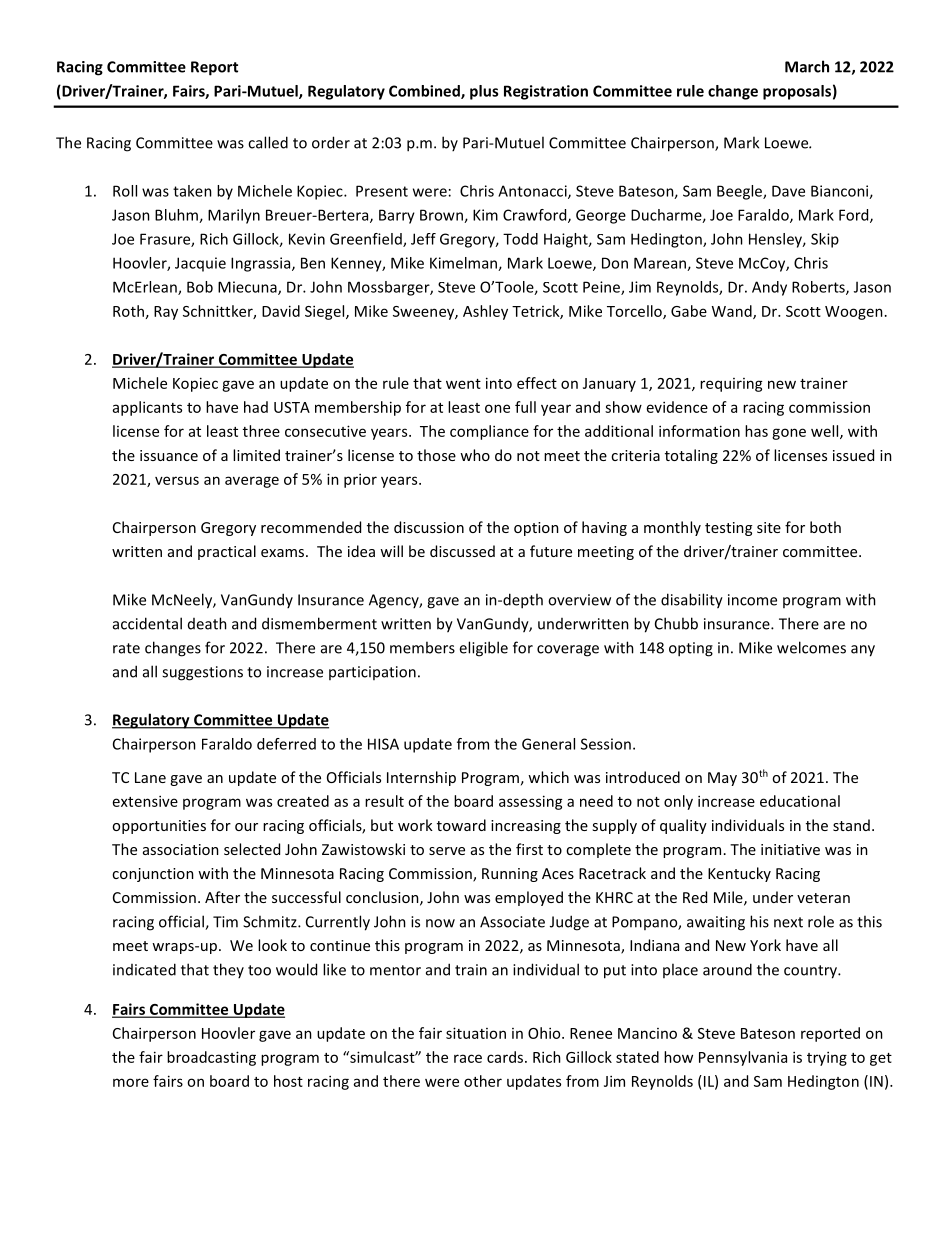  Describe the element at coordinates (286, 744) in the screenshot. I see `deferred` at that location.
